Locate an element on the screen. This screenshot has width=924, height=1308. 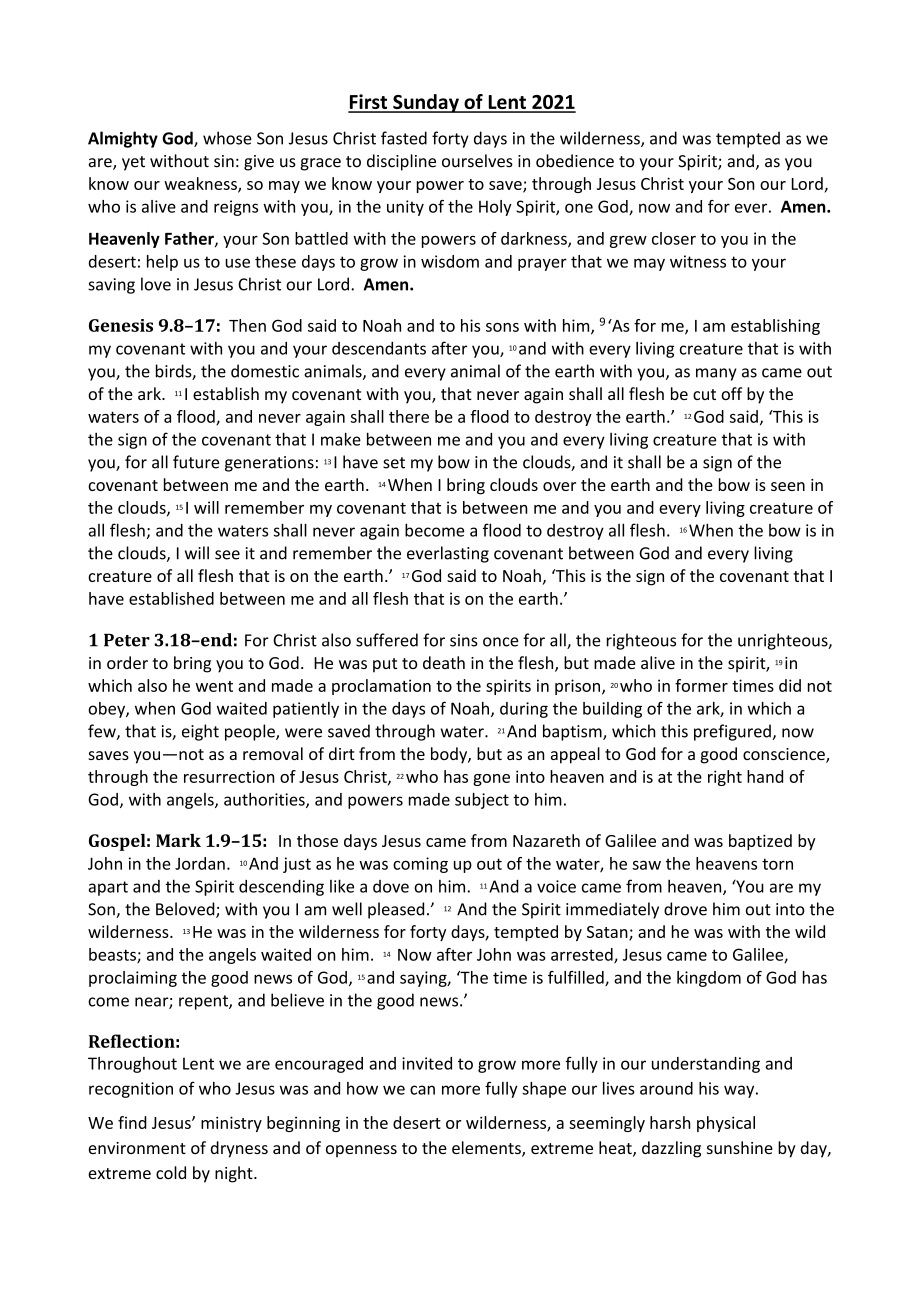
Jordan is located at coordinates (200, 863).
